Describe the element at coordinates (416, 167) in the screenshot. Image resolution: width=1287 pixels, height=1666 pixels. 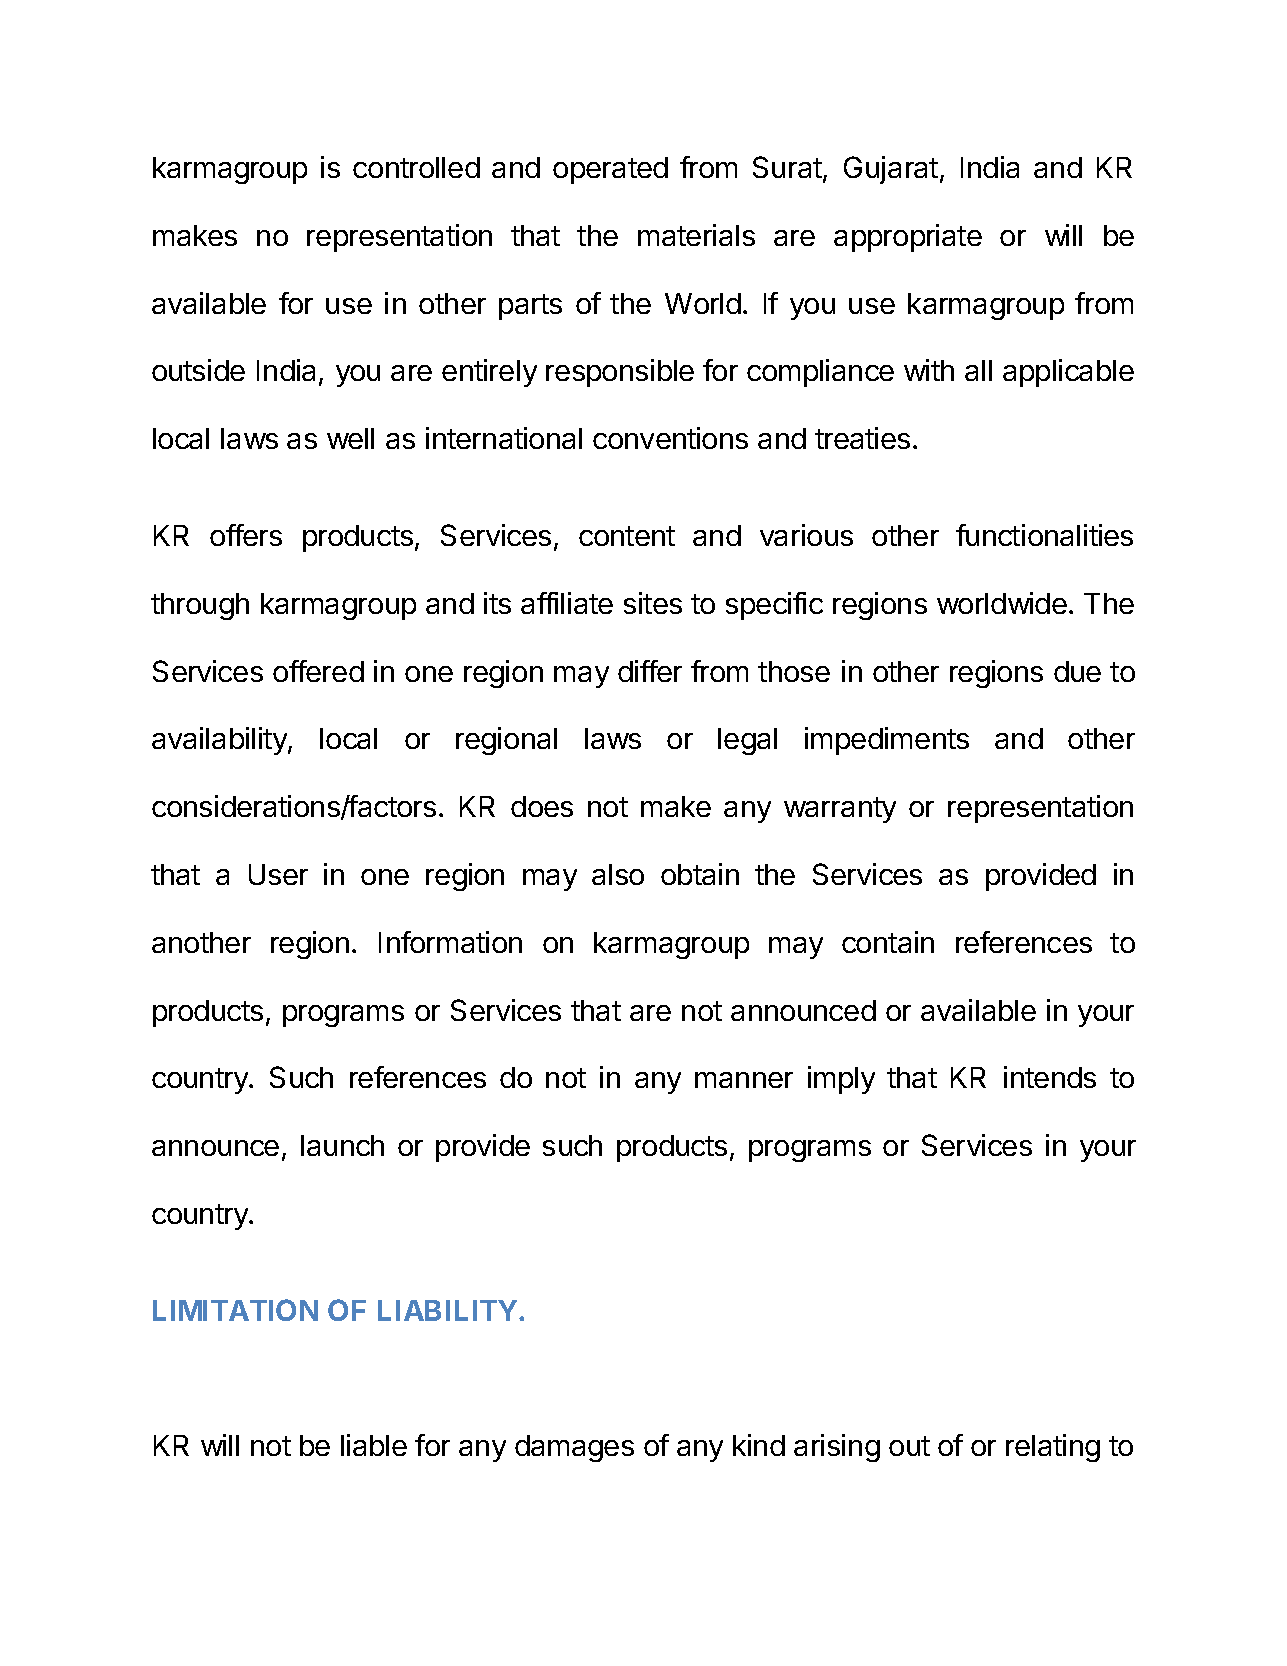
I see `controlled` at that location.
